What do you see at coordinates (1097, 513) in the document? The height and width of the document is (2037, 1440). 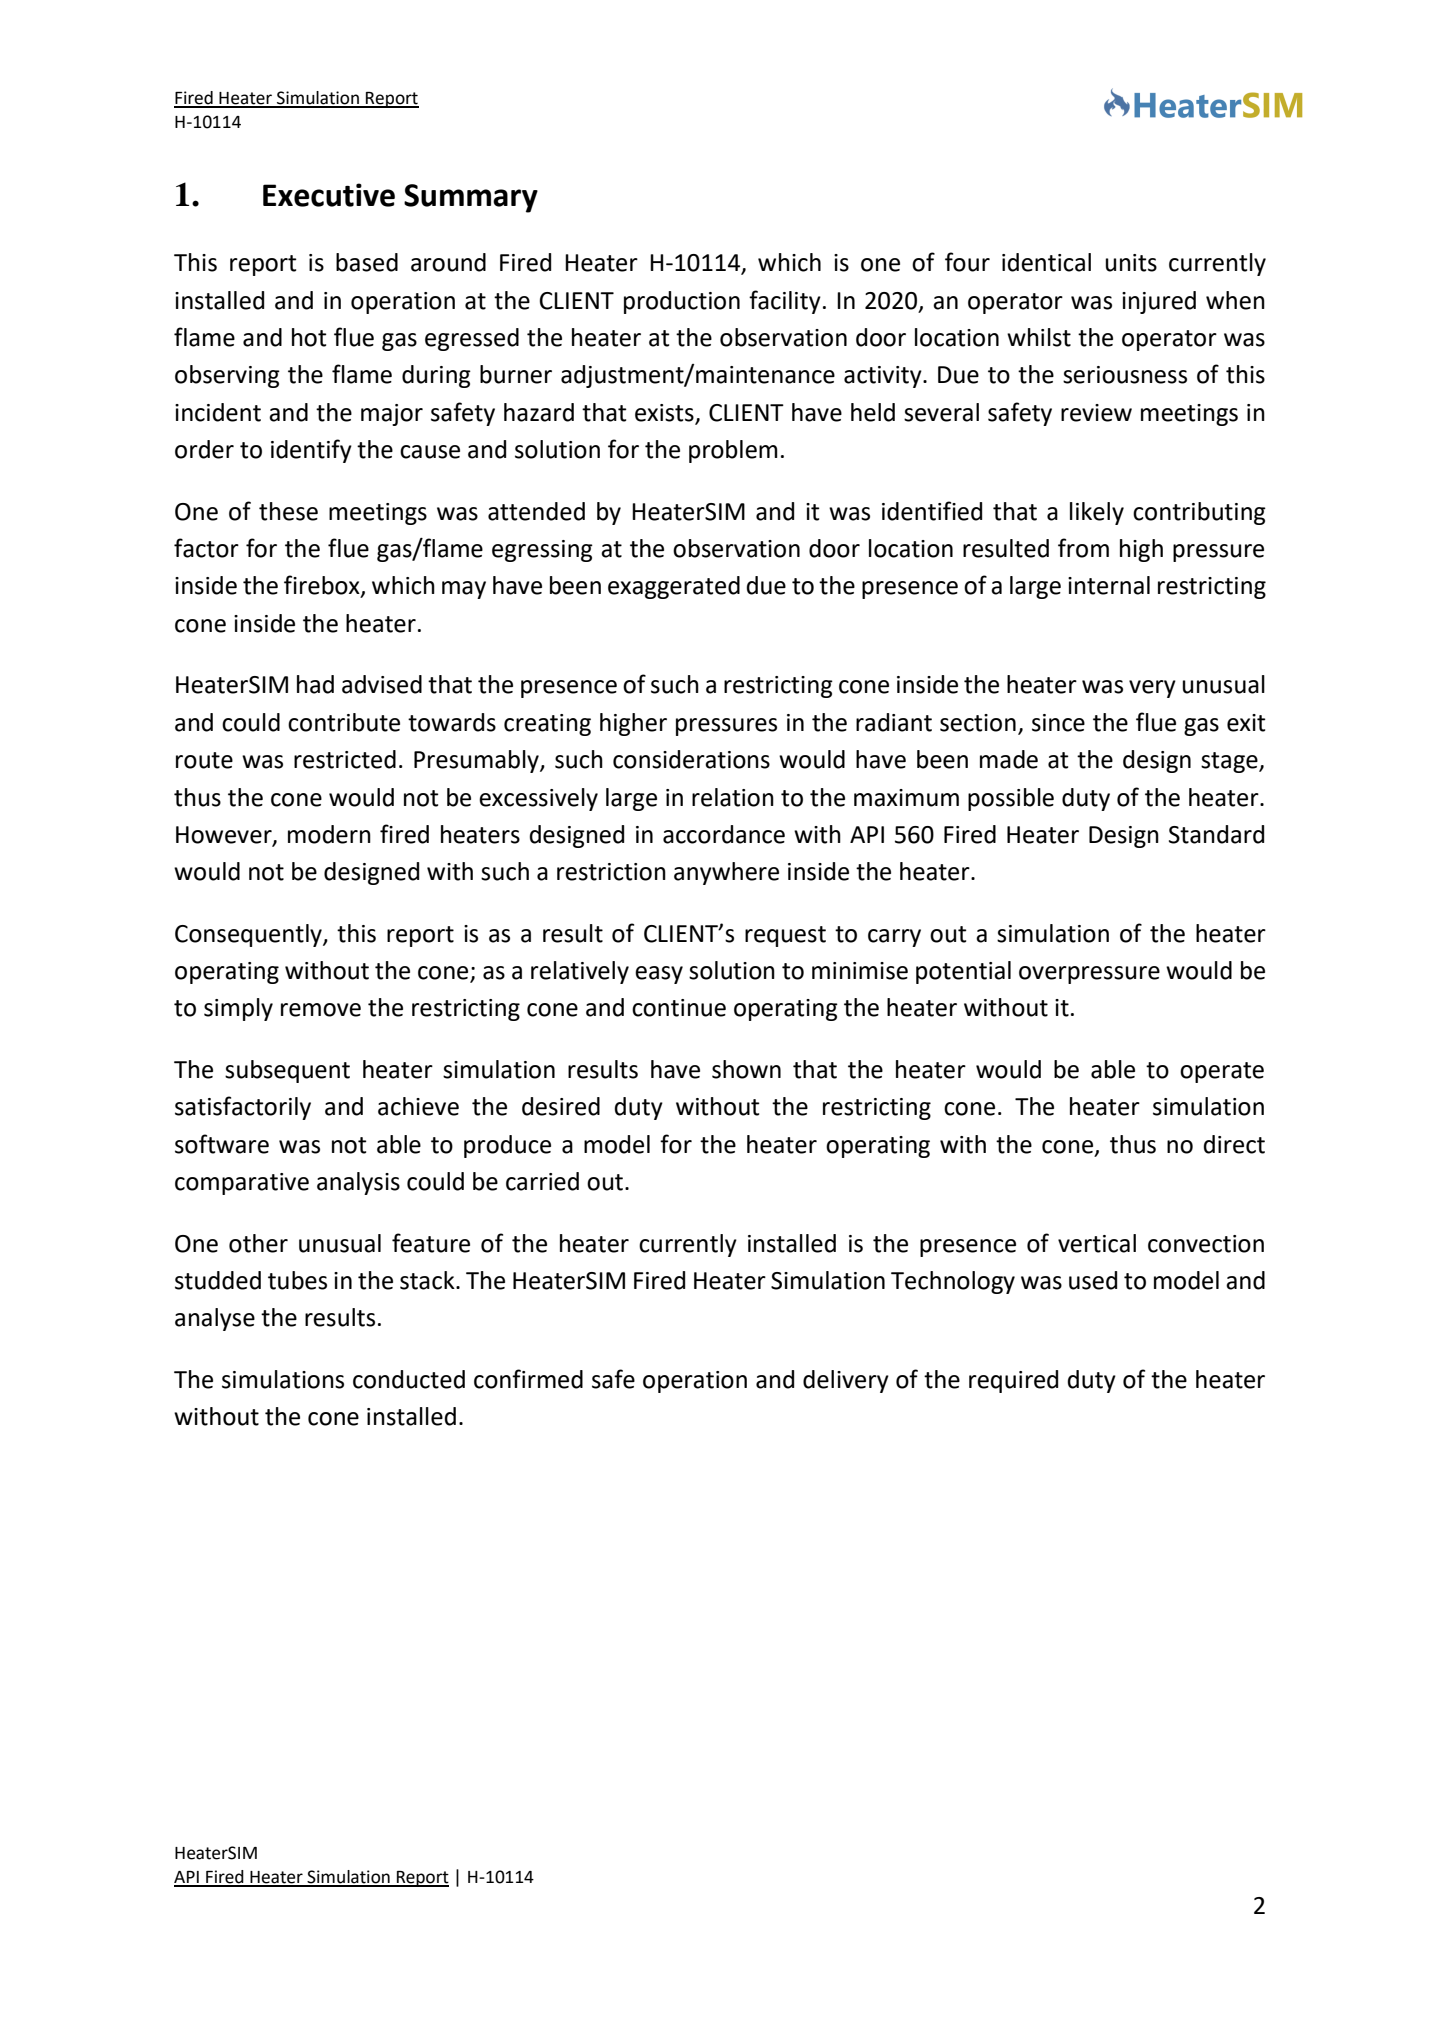 I see `likely` at bounding box center [1097, 513].
